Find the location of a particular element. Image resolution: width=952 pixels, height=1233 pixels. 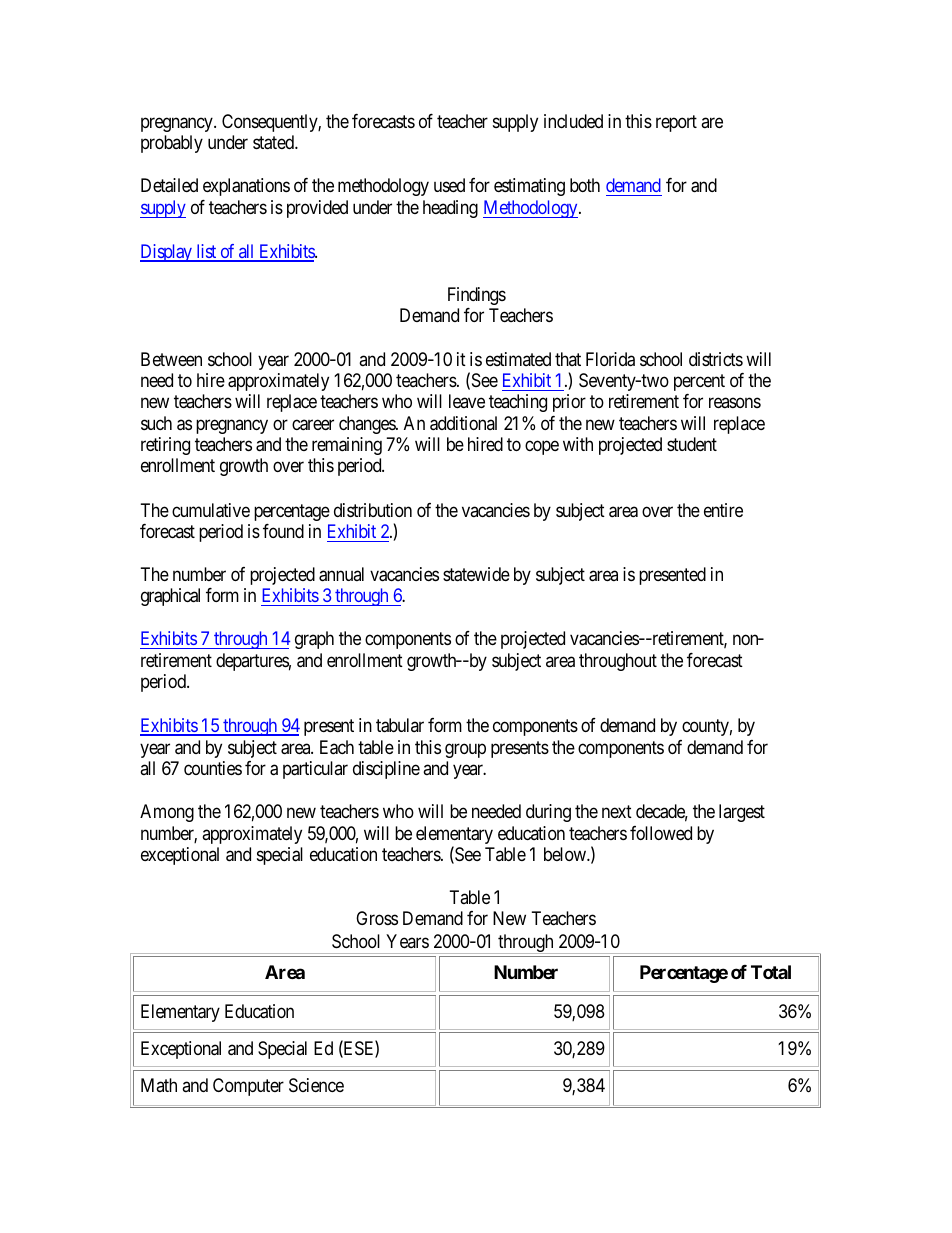

explanations is located at coordinates (246, 187).
